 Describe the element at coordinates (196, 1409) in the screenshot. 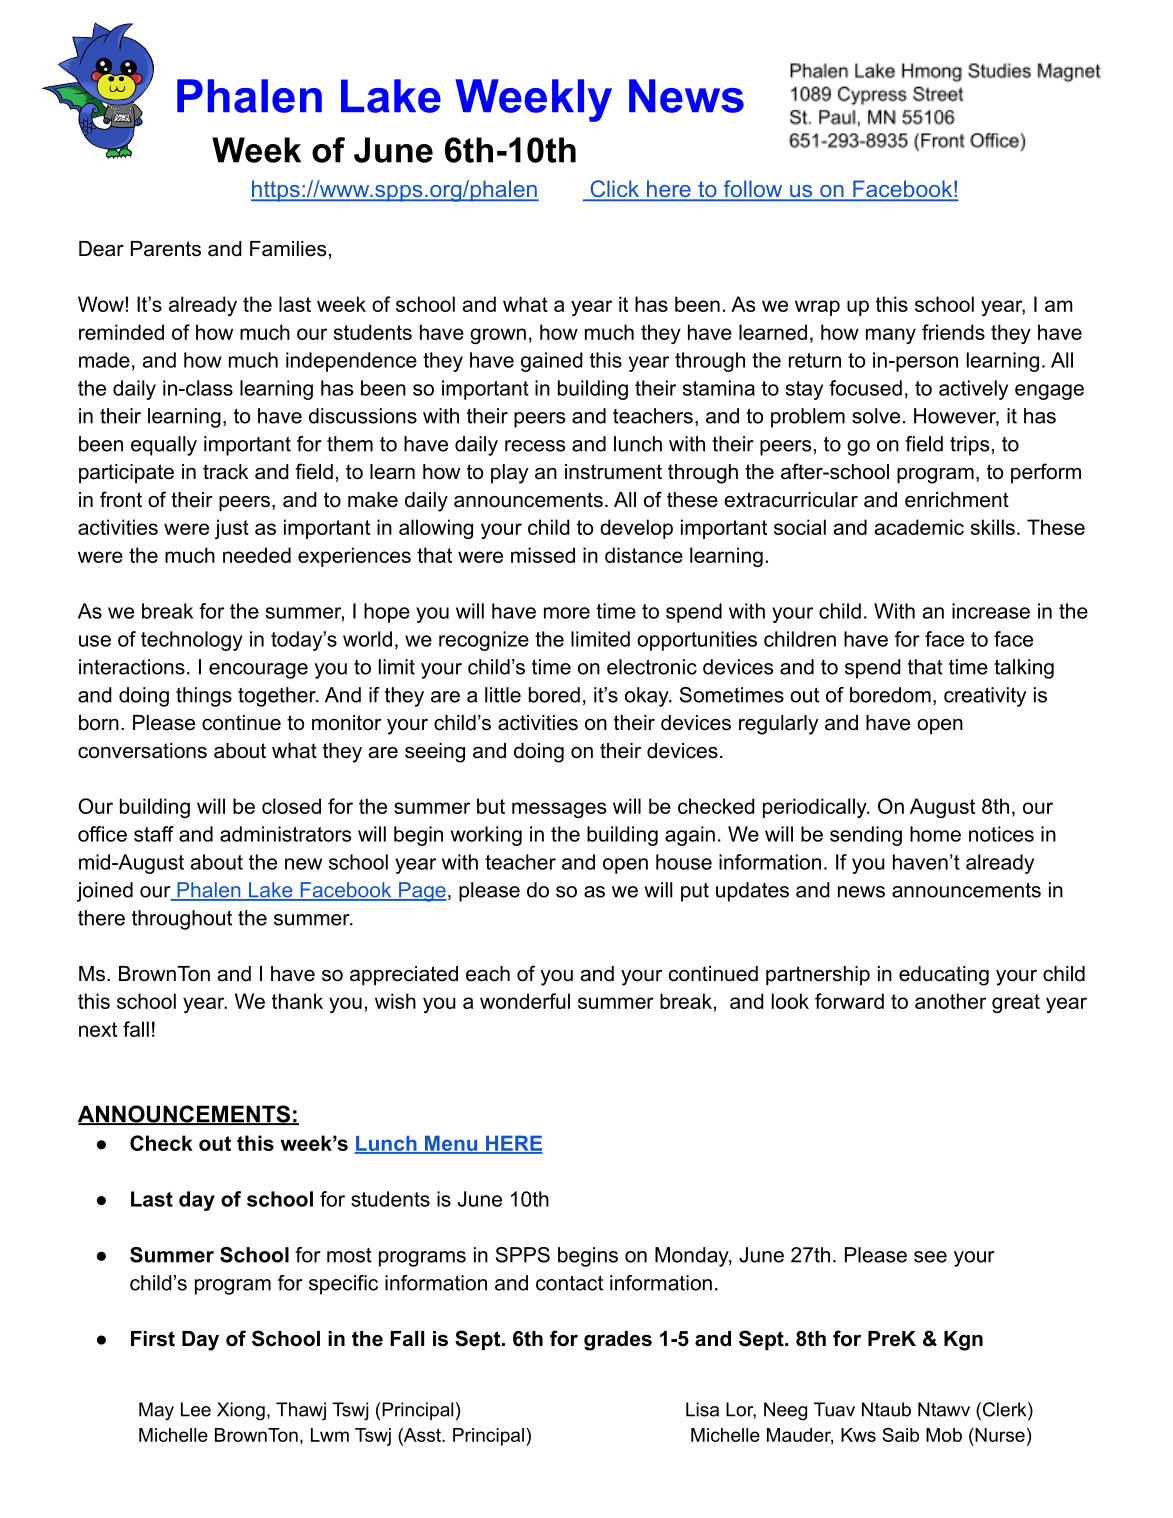

I see `Lee` at that location.
